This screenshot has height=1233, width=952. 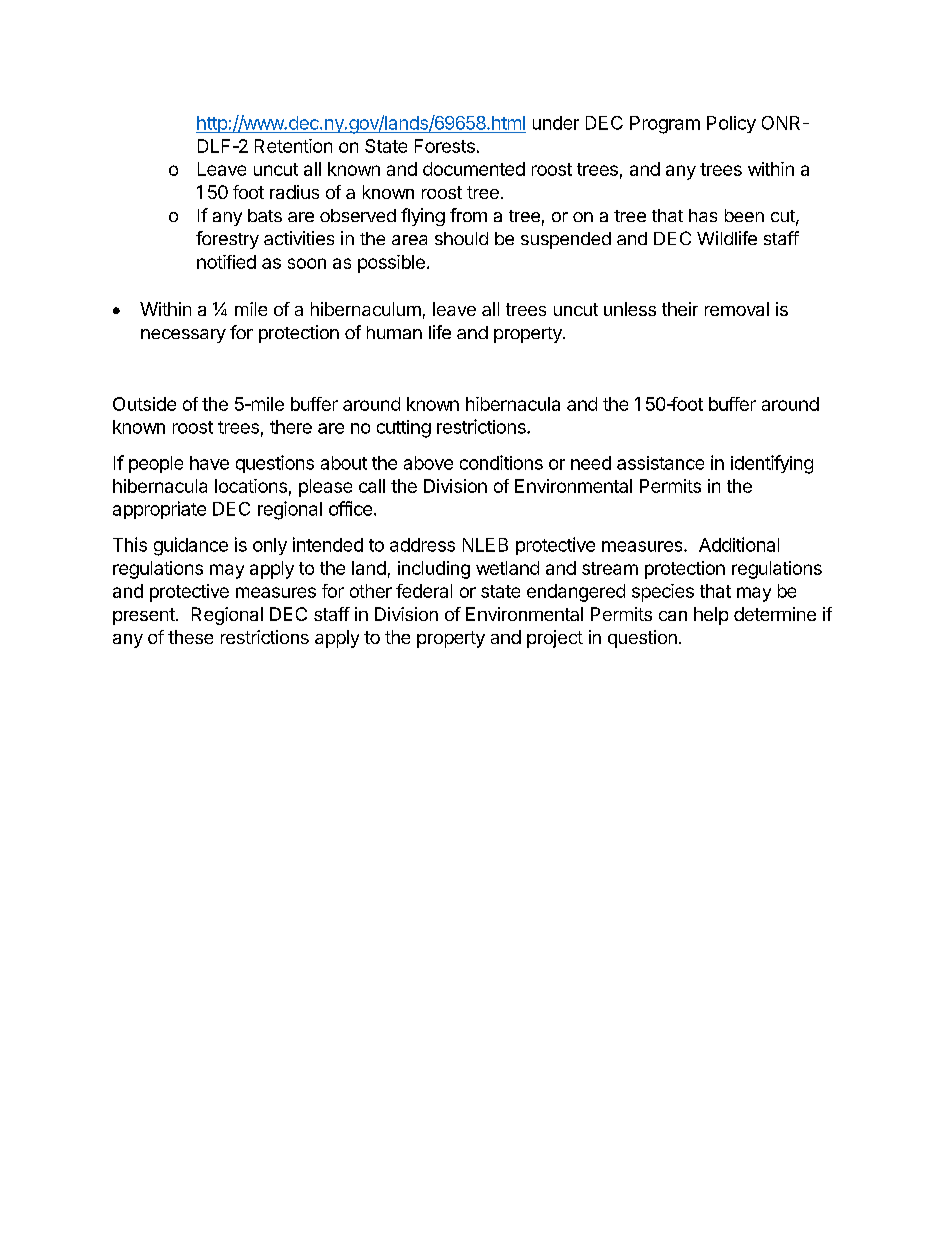 I want to click on have, so click(x=209, y=463).
